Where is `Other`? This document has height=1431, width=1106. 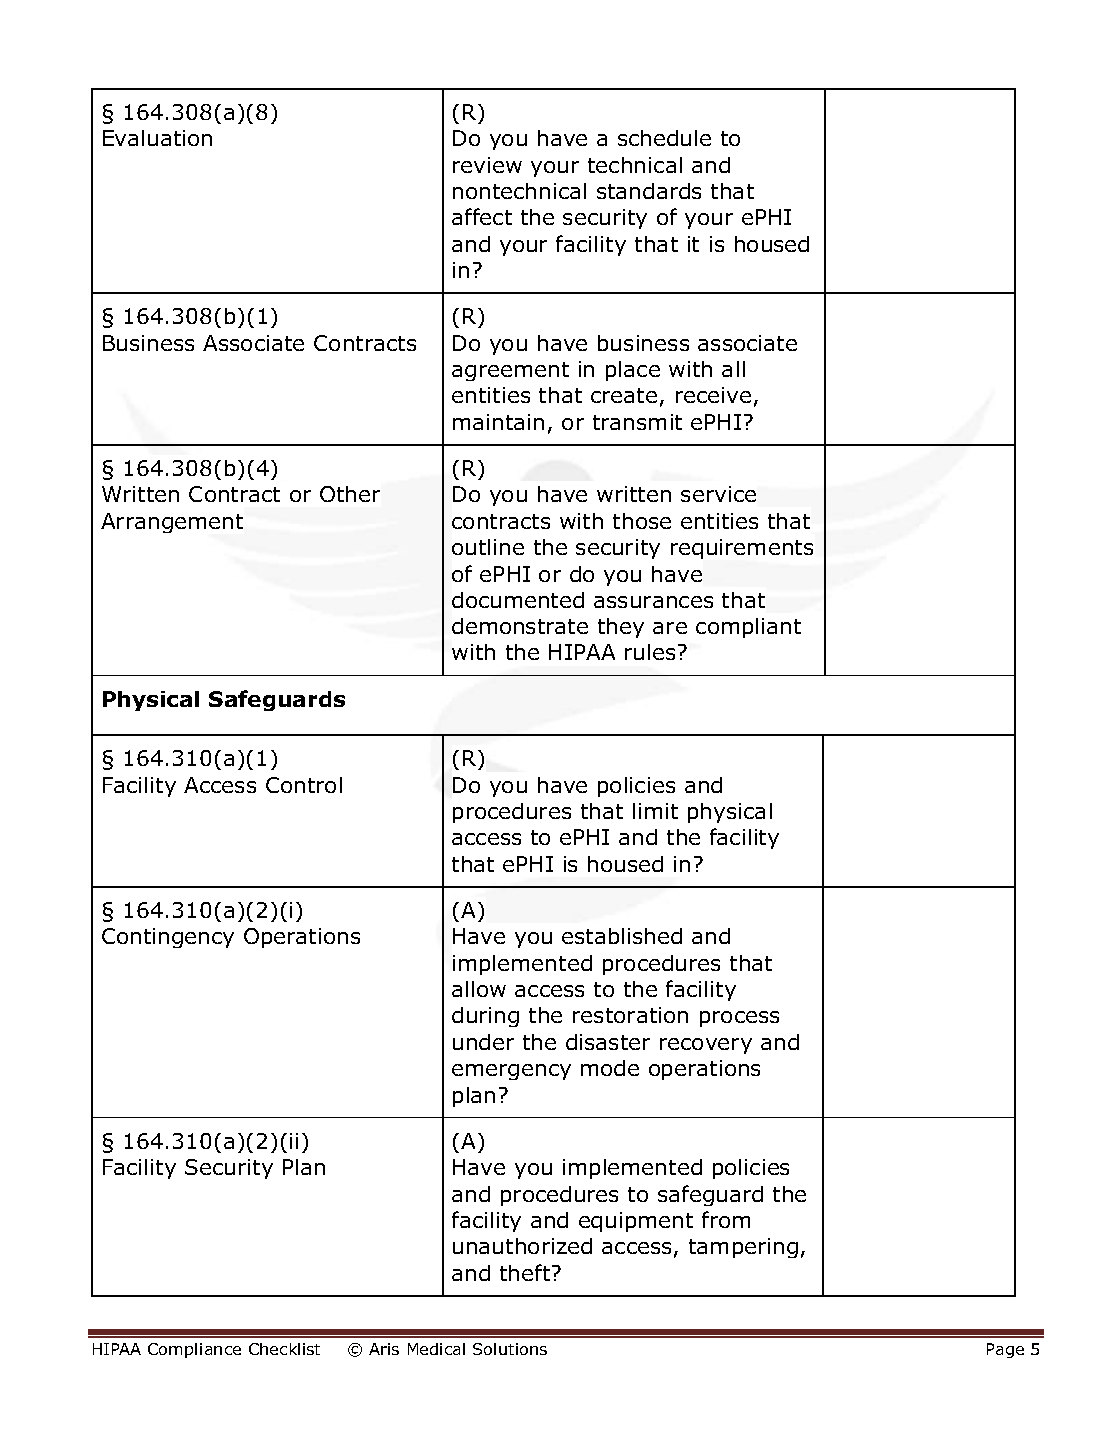
Other is located at coordinates (350, 494).
